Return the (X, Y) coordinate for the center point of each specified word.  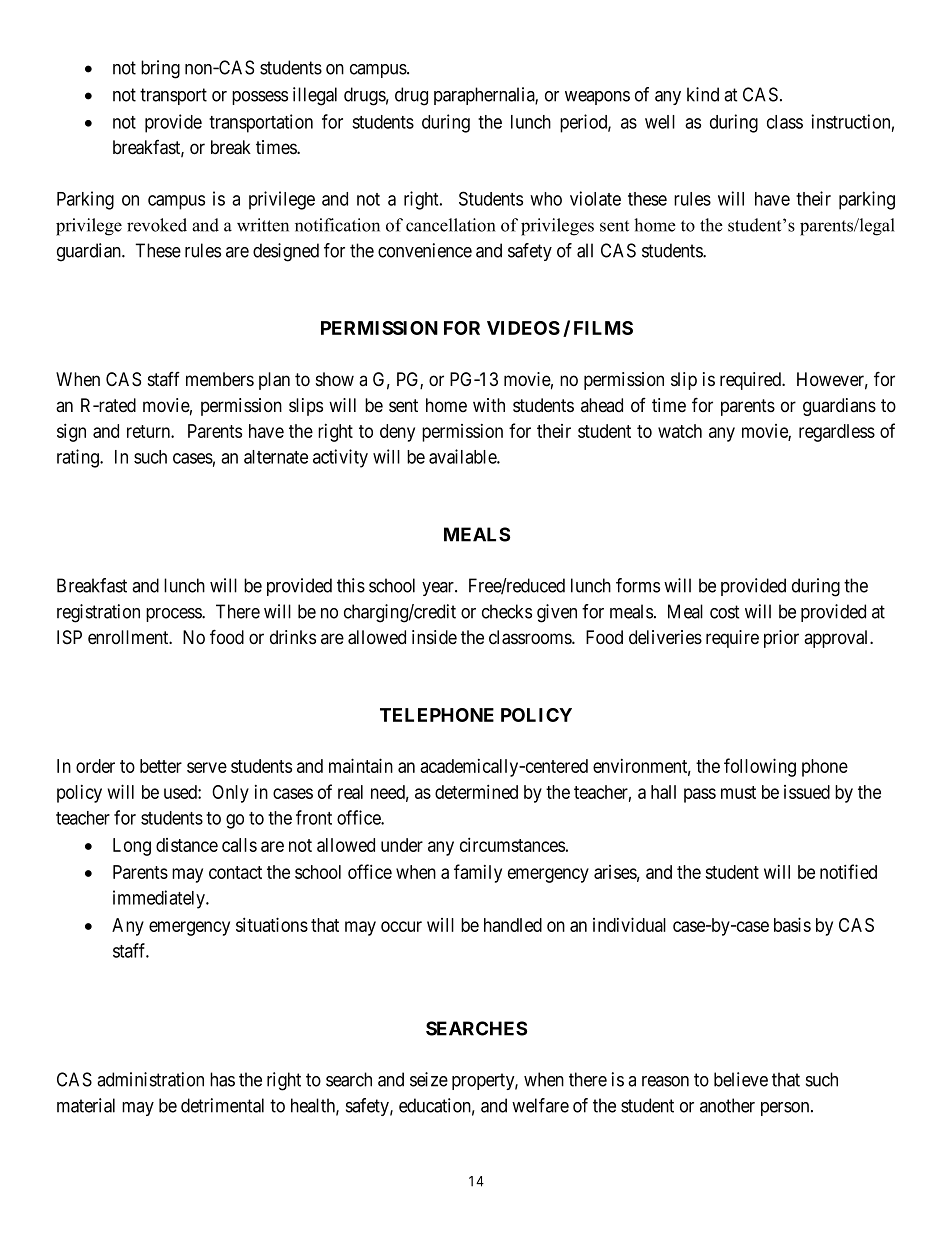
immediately (160, 899)
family (478, 873)
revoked (157, 225)
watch (680, 431)
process (174, 615)
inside (434, 637)
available (463, 456)
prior (781, 639)
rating (79, 458)
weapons (597, 98)
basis (792, 924)
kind (703, 94)
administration (150, 1079)
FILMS (603, 328)
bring (160, 69)
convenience (425, 250)
